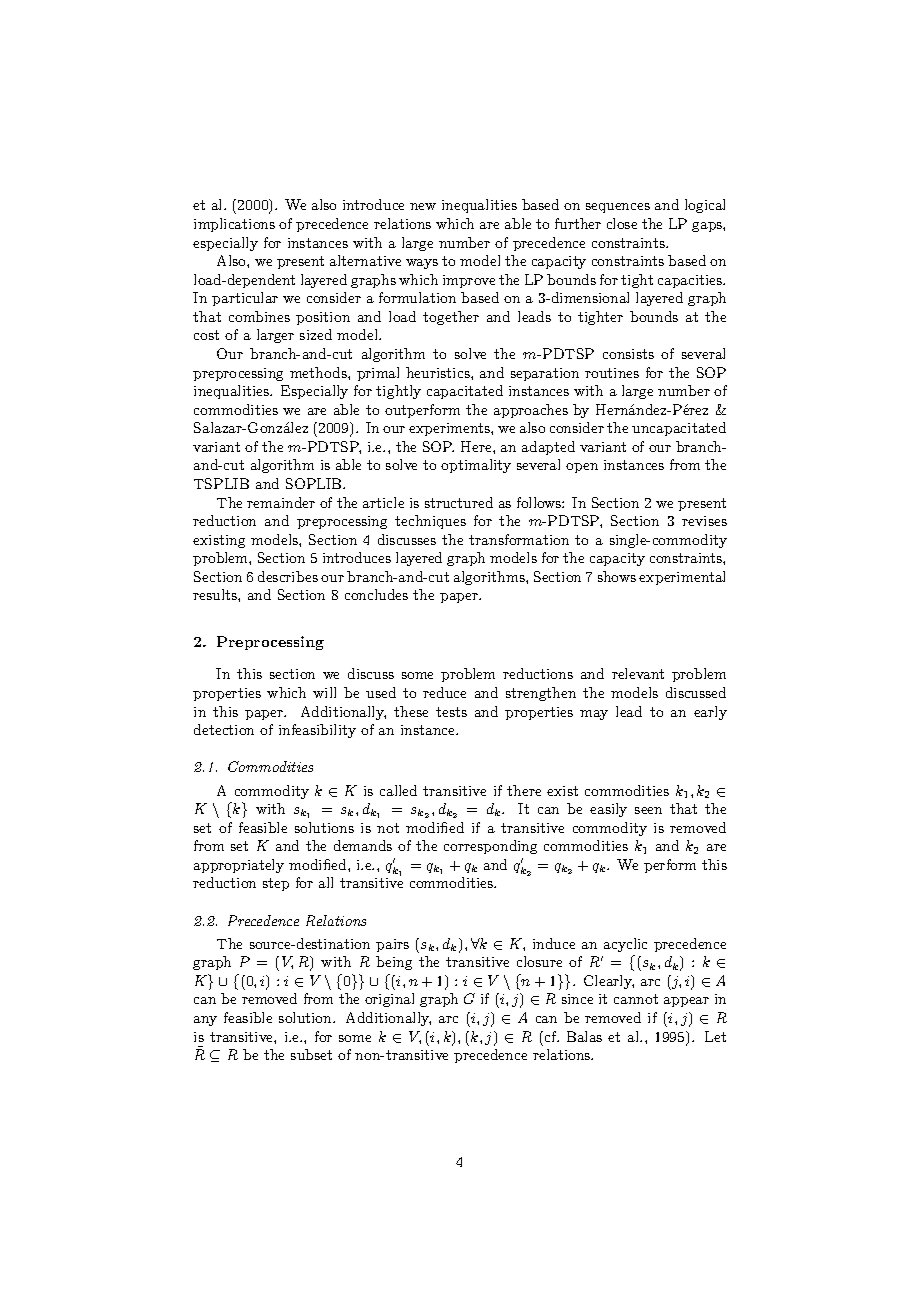 This image has height=1308, width=924. Describe the element at coordinates (451, 712) in the image. I see `tests` at that location.
